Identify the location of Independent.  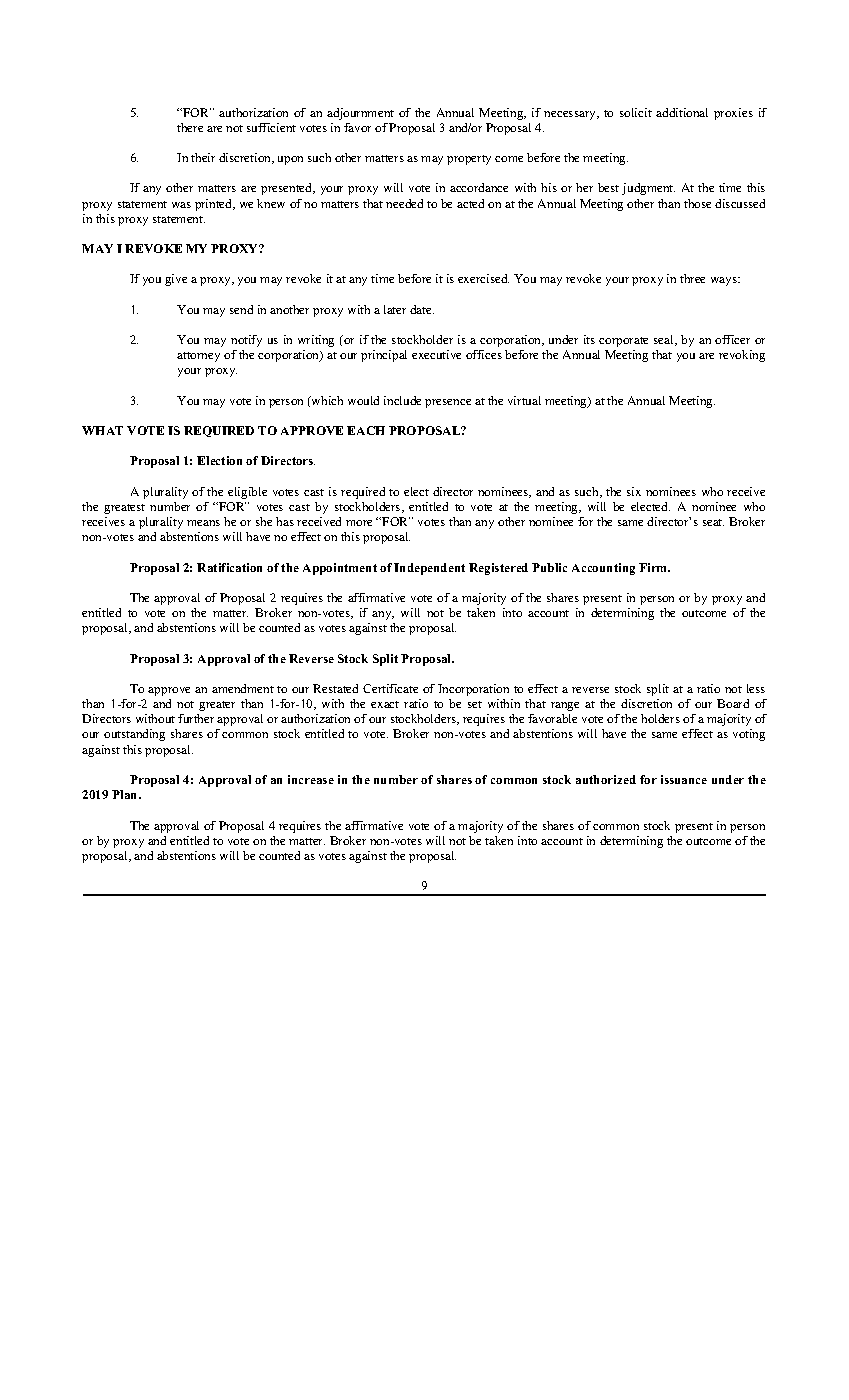
(429, 569).
